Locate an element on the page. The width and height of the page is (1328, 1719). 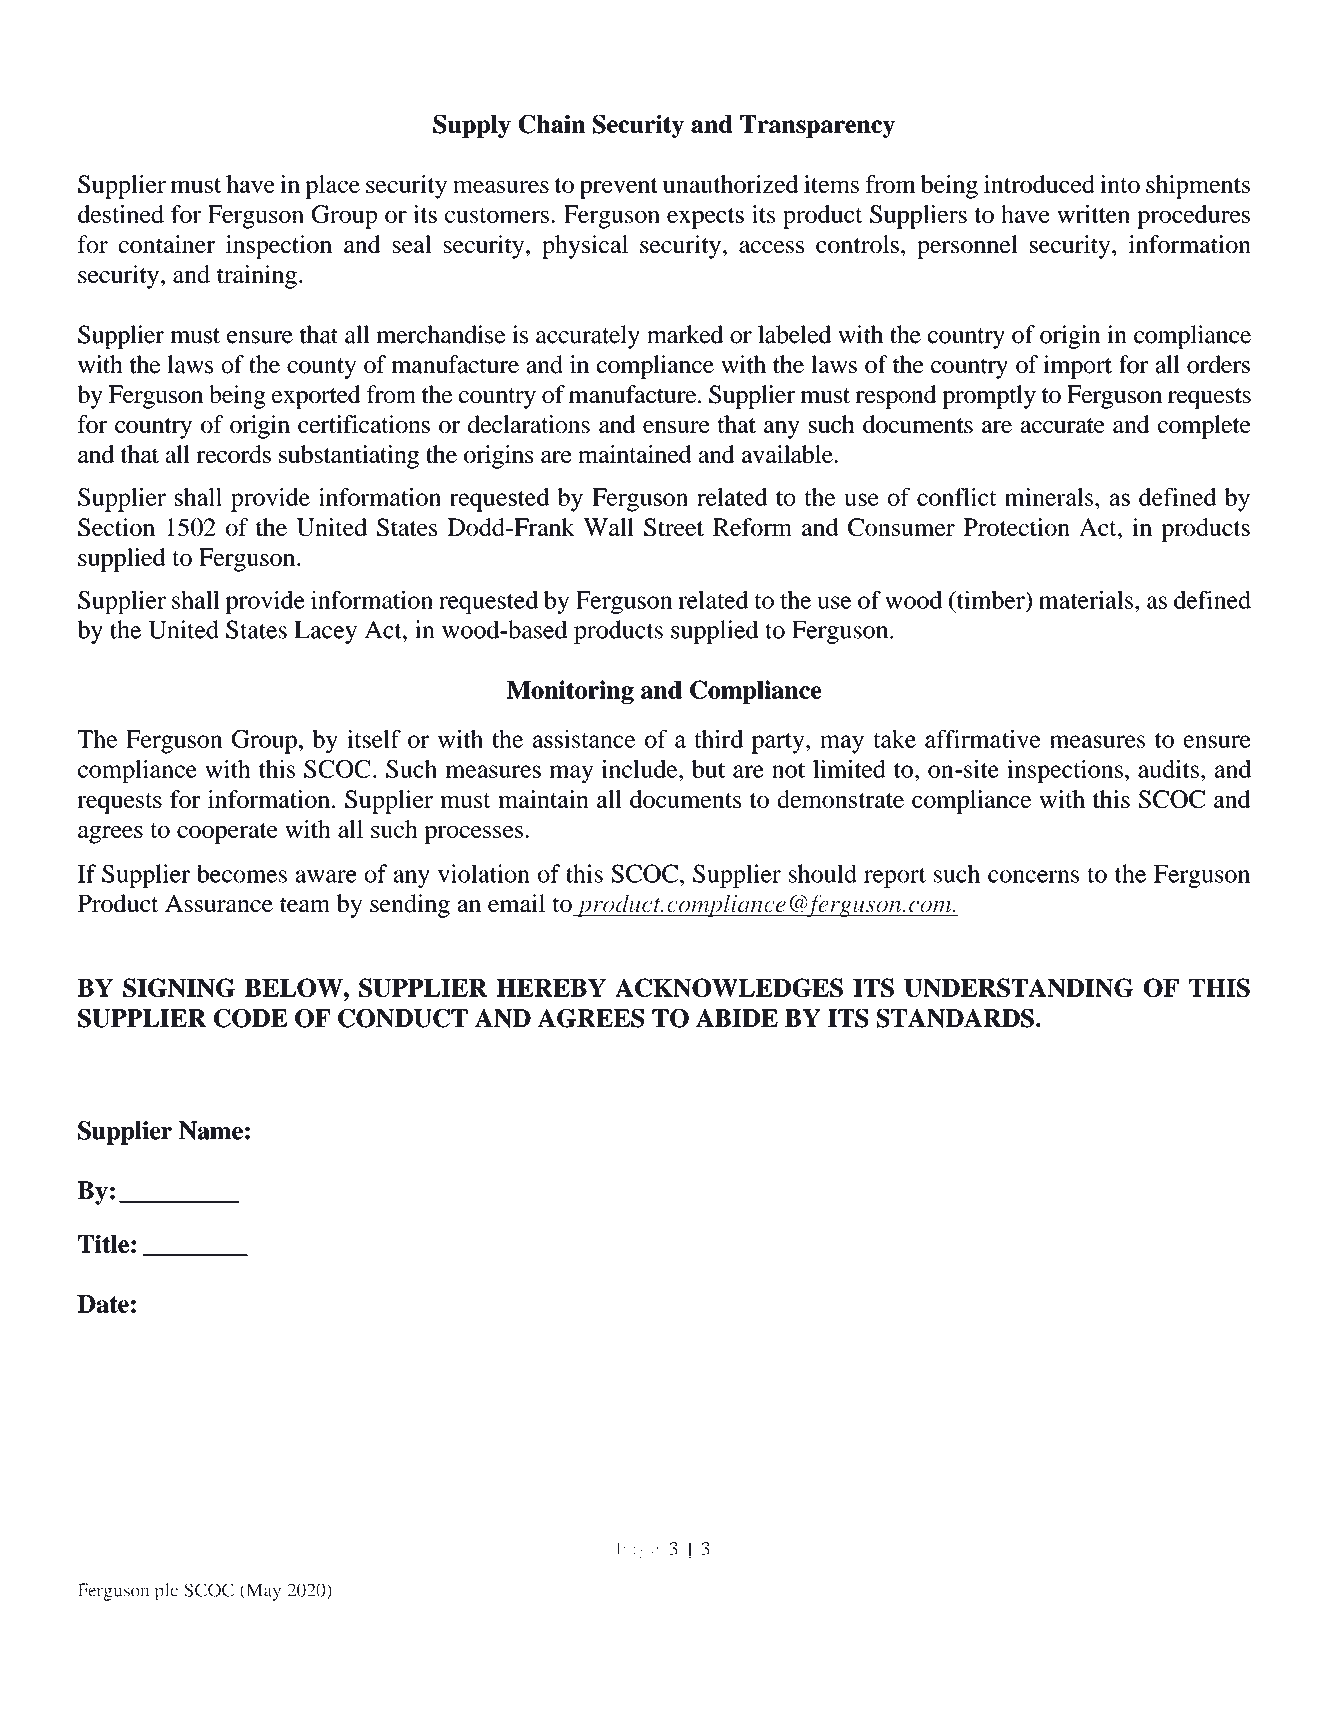
into is located at coordinates (1120, 184).
